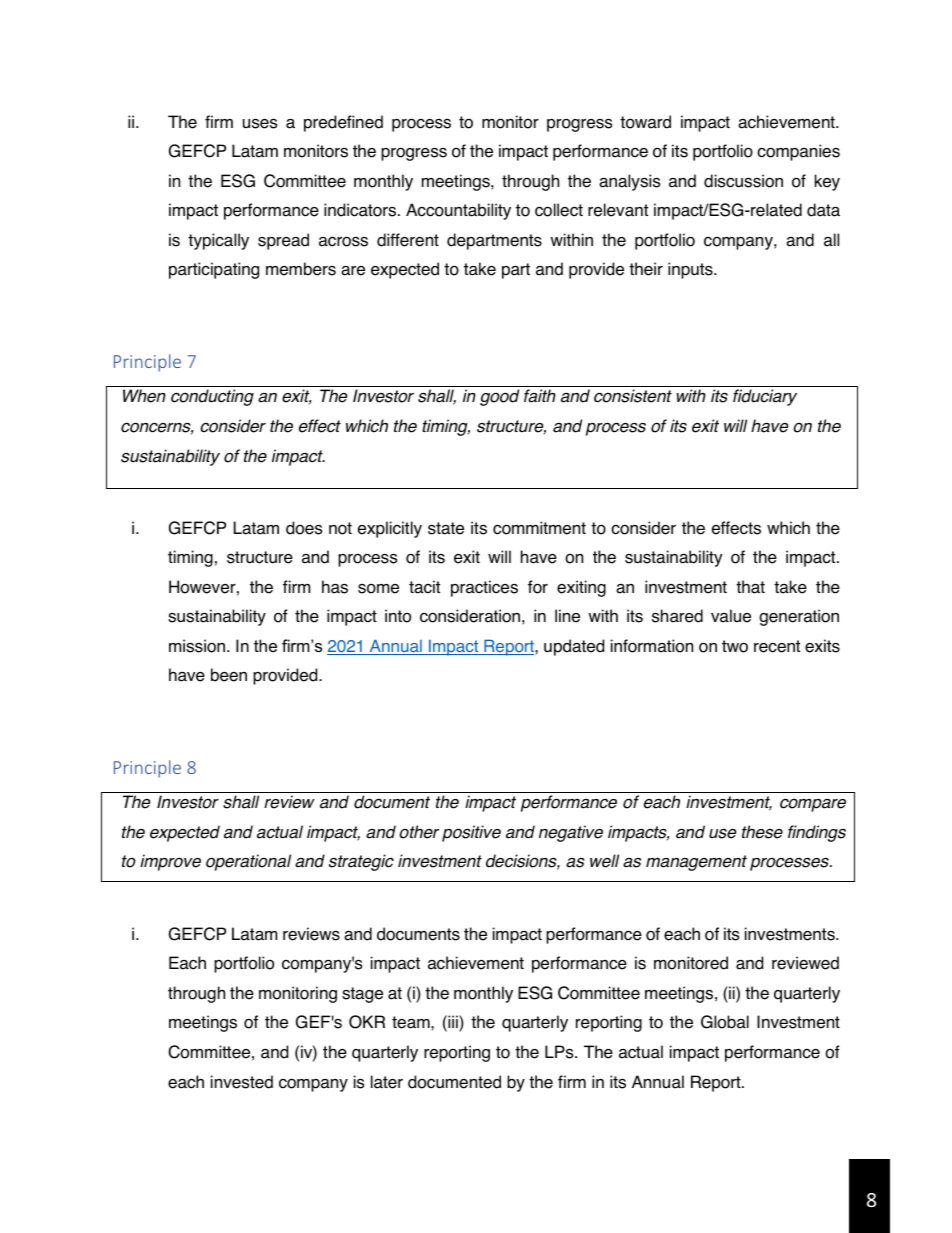  I want to click on Accountability, so click(458, 211).
